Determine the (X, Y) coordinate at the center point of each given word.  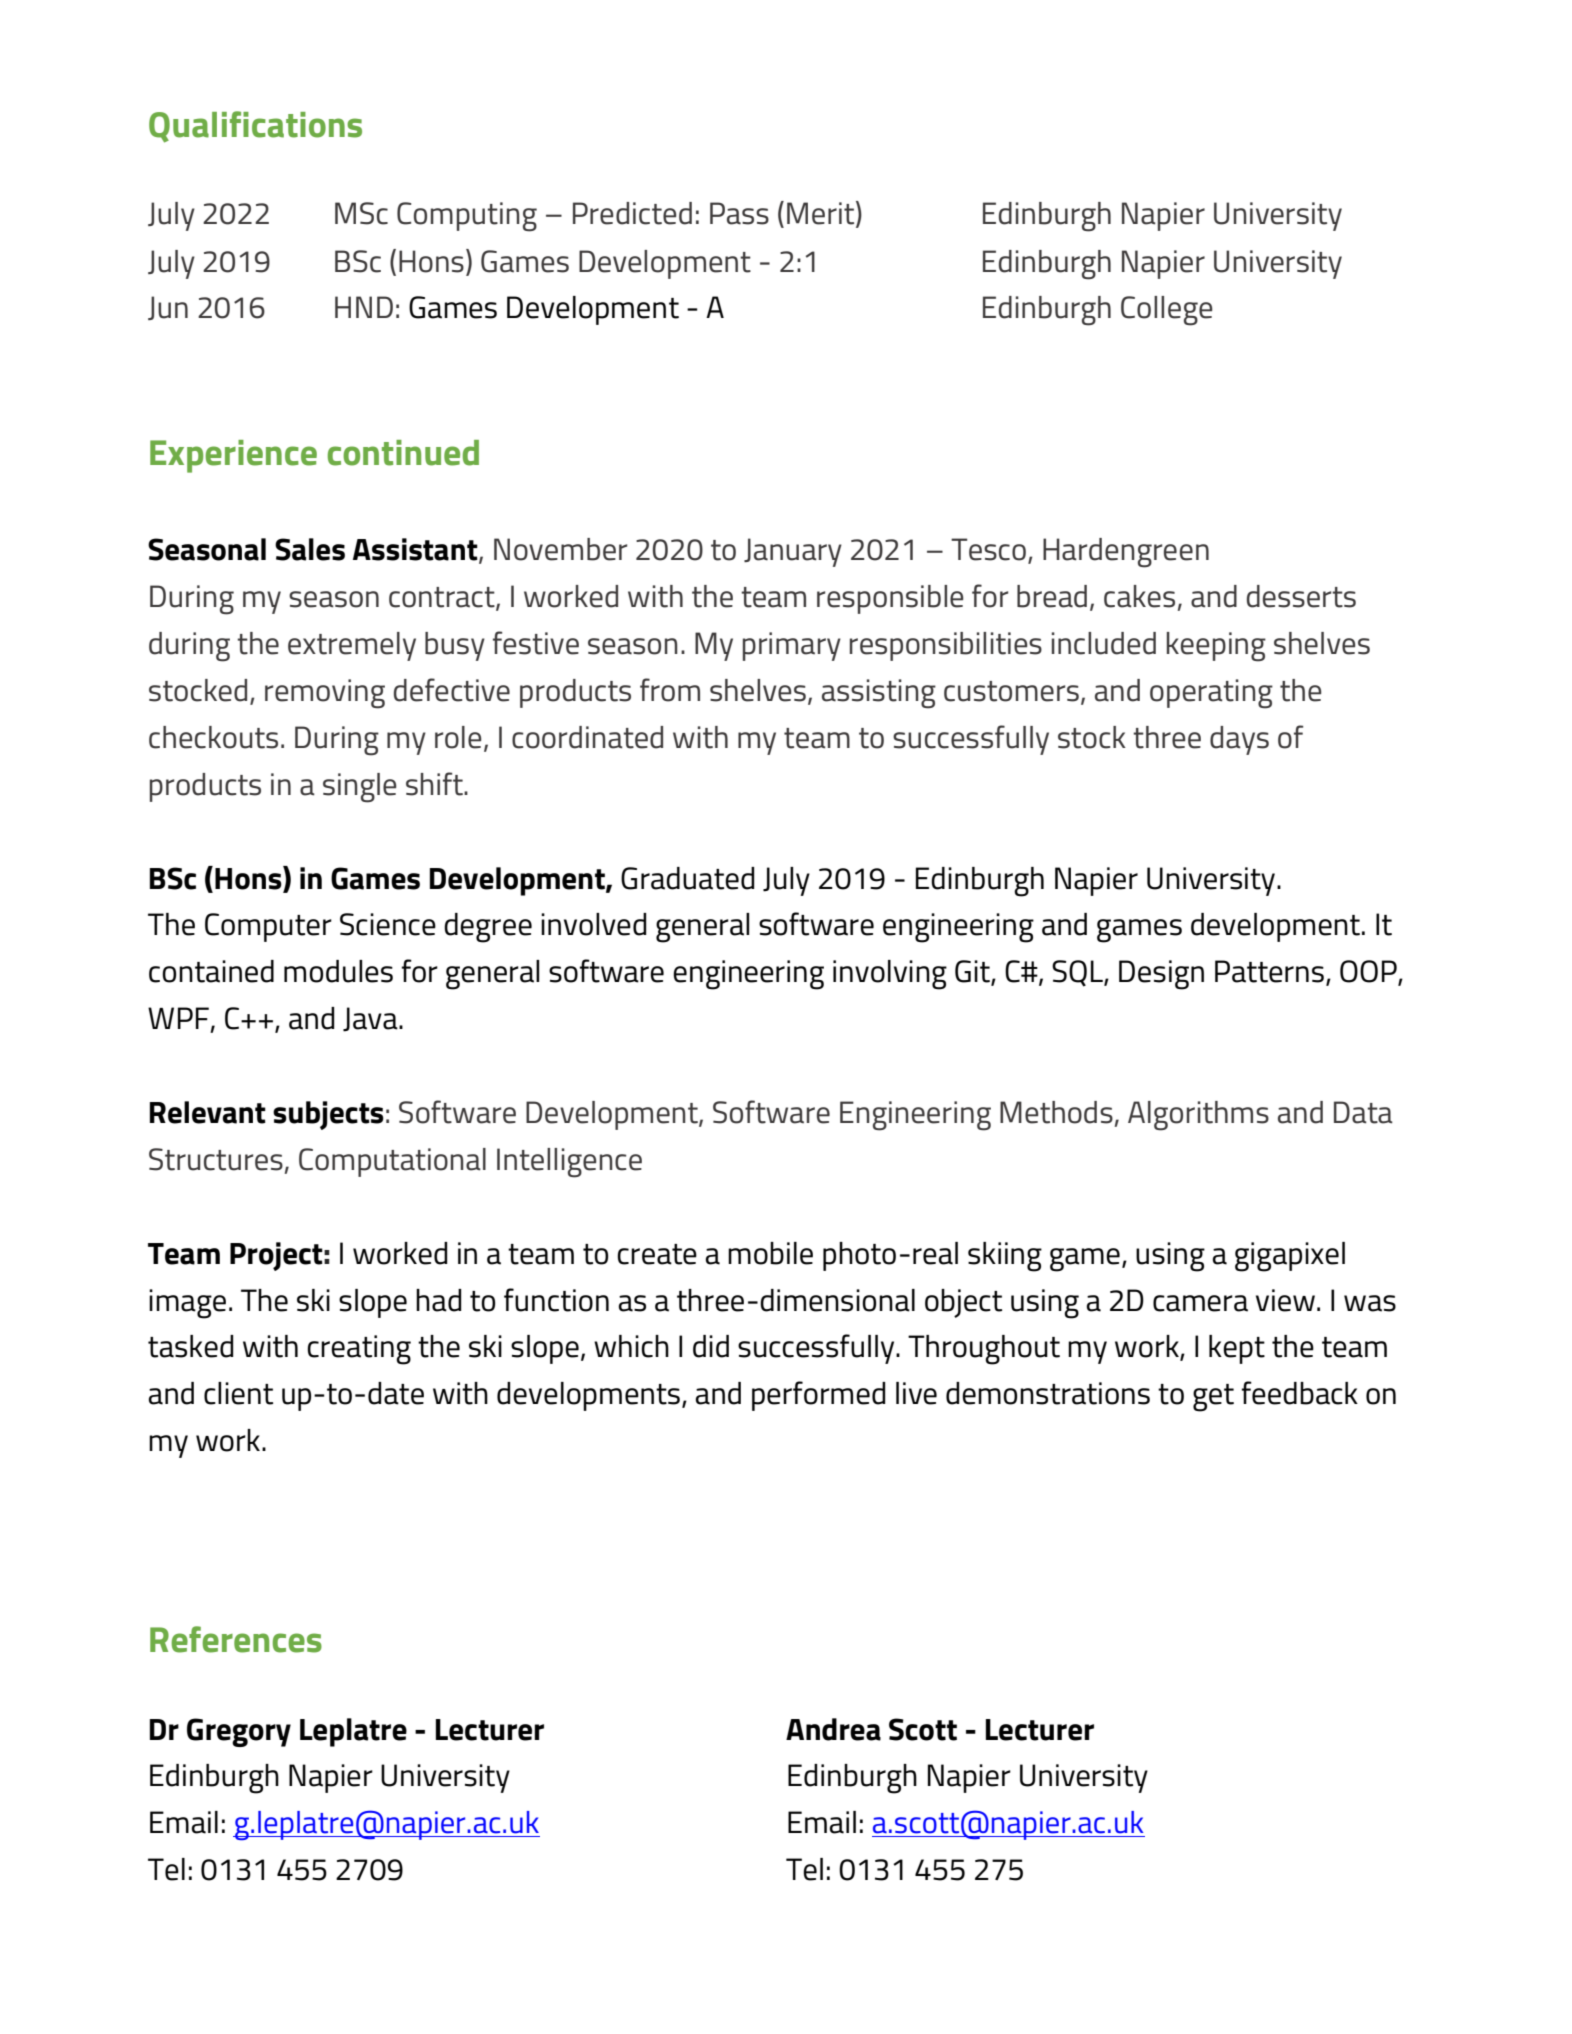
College (1167, 311)
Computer (268, 927)
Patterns (1269, 971)
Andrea (833, 1729)
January (793, 552)
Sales (310, 549)
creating (359, 1350)
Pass (739, 213)
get (1213, 1398)
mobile (770, 1253)
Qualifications (255, 127)
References (236, 1639)
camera (1200, 1303)
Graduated (687, 878)
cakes (1139, 596)
